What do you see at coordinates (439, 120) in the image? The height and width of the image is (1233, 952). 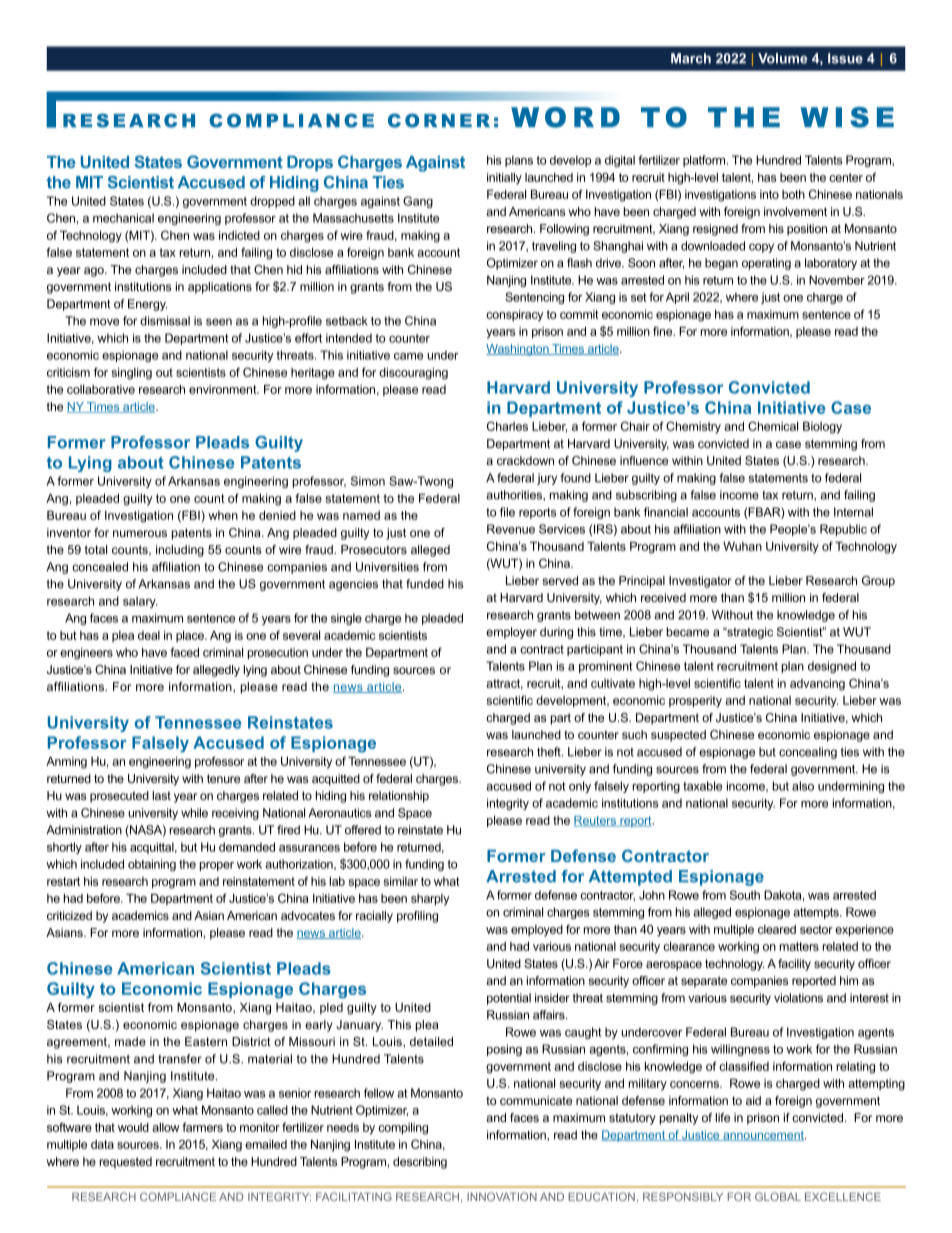 I see `CORNER` at bounding box center [439, 120].
